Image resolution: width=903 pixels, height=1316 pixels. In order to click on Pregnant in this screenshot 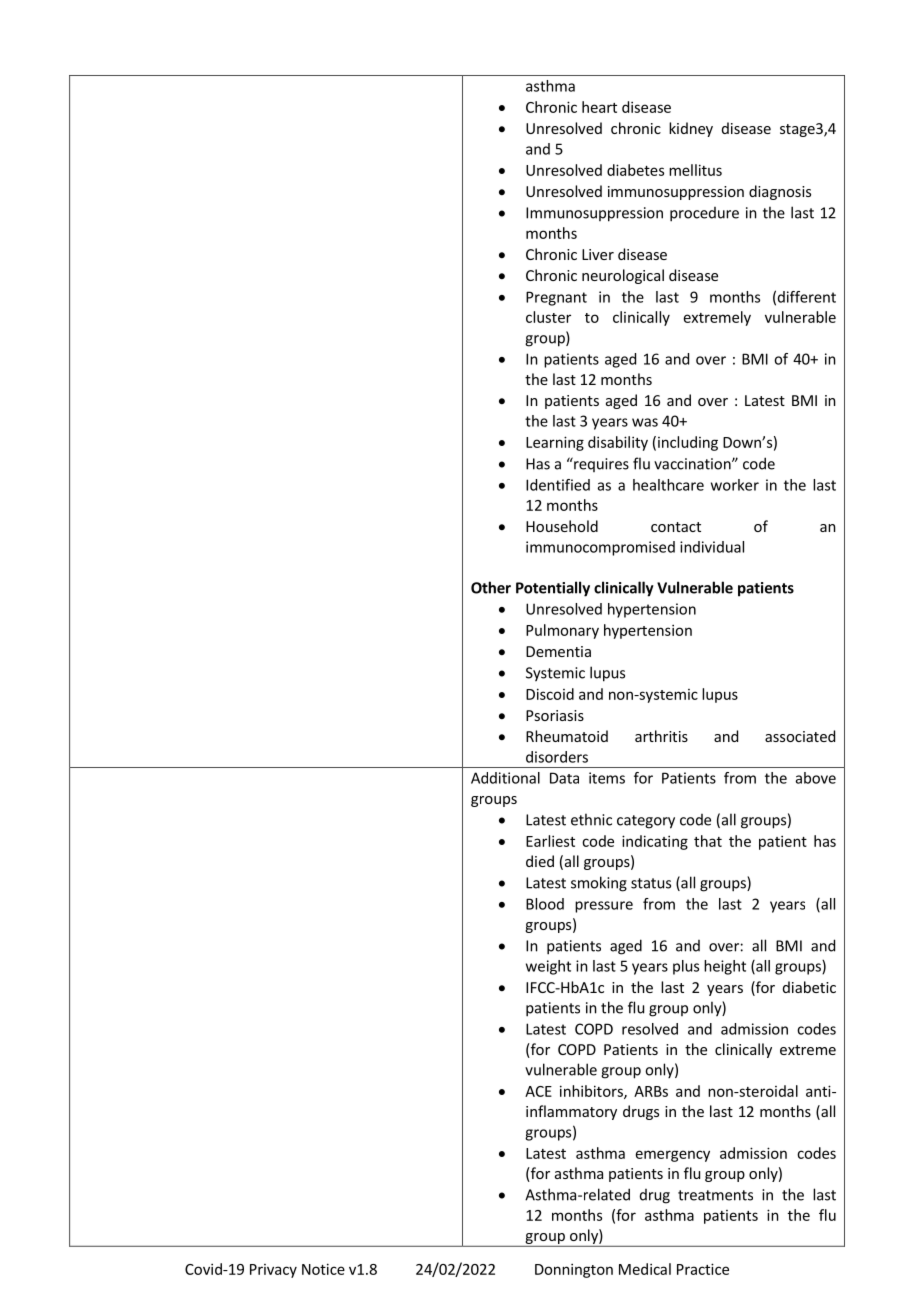, I will do `click(556, 298)`.
